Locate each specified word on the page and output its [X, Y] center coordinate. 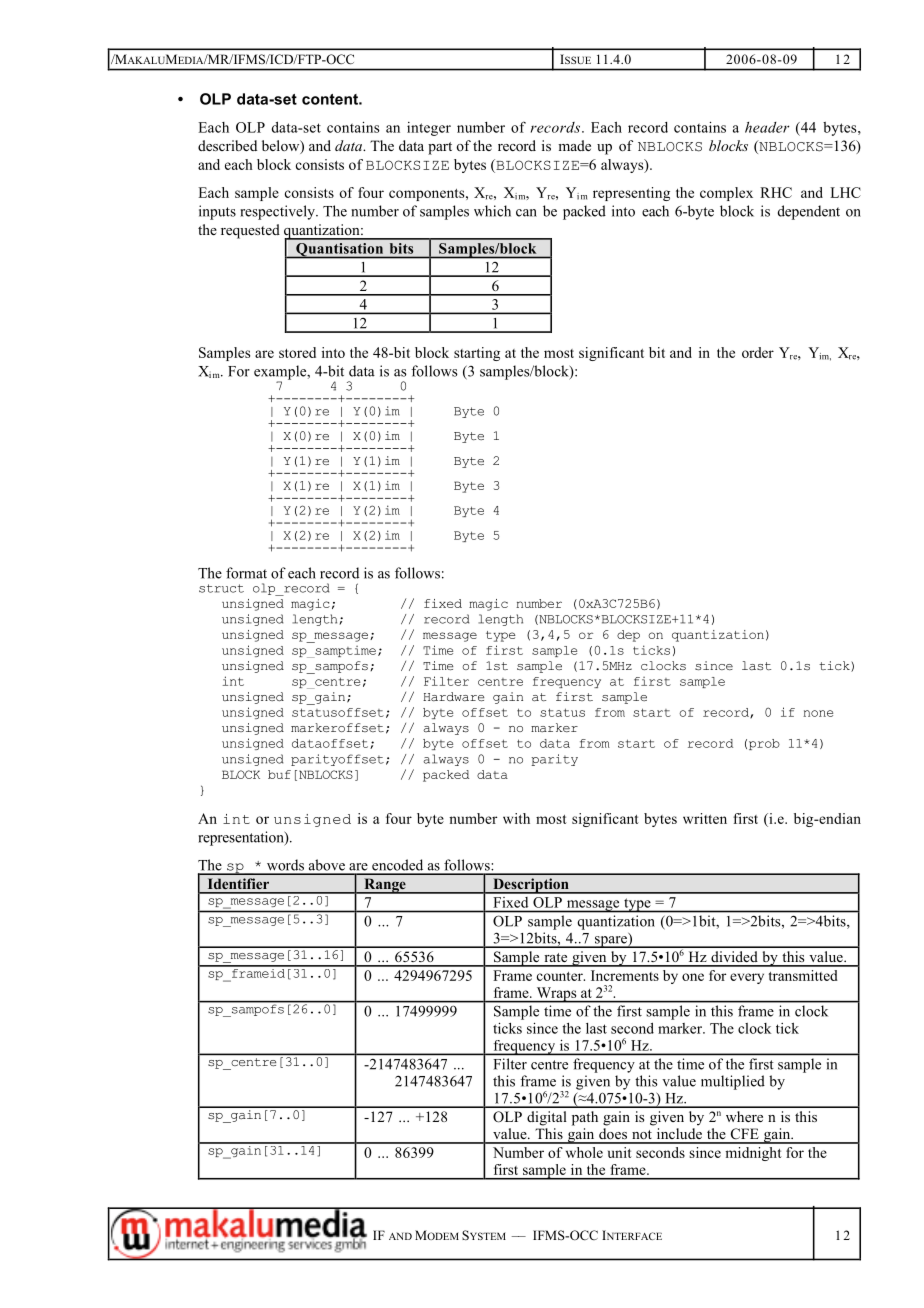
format [246, 573]
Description [531, 886]
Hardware [453, 697]
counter [561, 976]
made [574, 145]
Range [385, 886]
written [705, 818]
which [492, 211]
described [227, 145]
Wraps [556, 995]
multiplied [733, 1082]
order [758, 352]
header [767, 127]
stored [297, 352]
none [818, 713]
